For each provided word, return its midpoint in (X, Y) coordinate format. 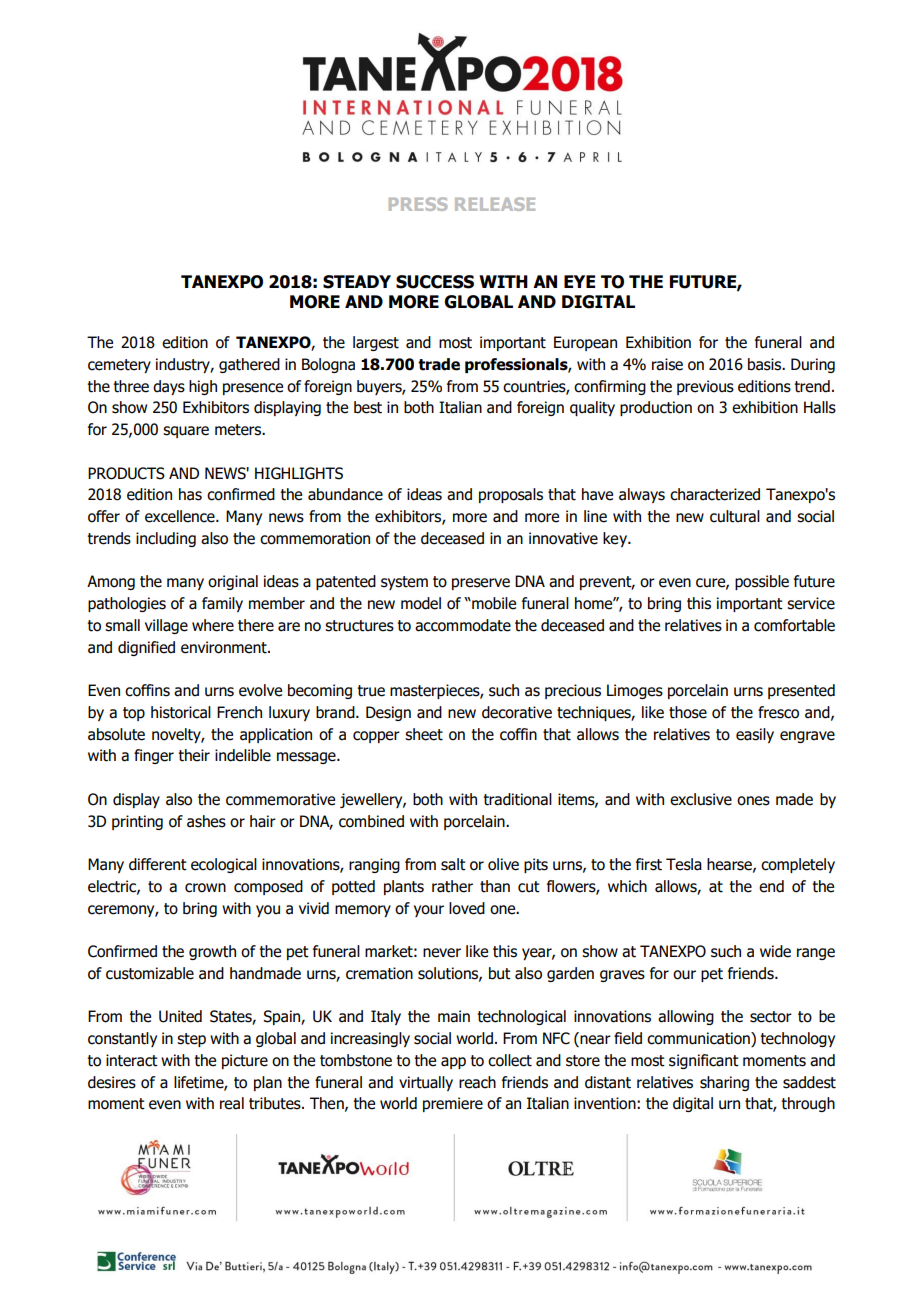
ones (753, 801)
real (232, 1103)
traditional (517, 799)
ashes (206, 821)
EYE (579, 281)
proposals (511, 495)
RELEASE (495, 204)
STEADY (357, 282)
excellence (181, 516)
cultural (735, 516)
